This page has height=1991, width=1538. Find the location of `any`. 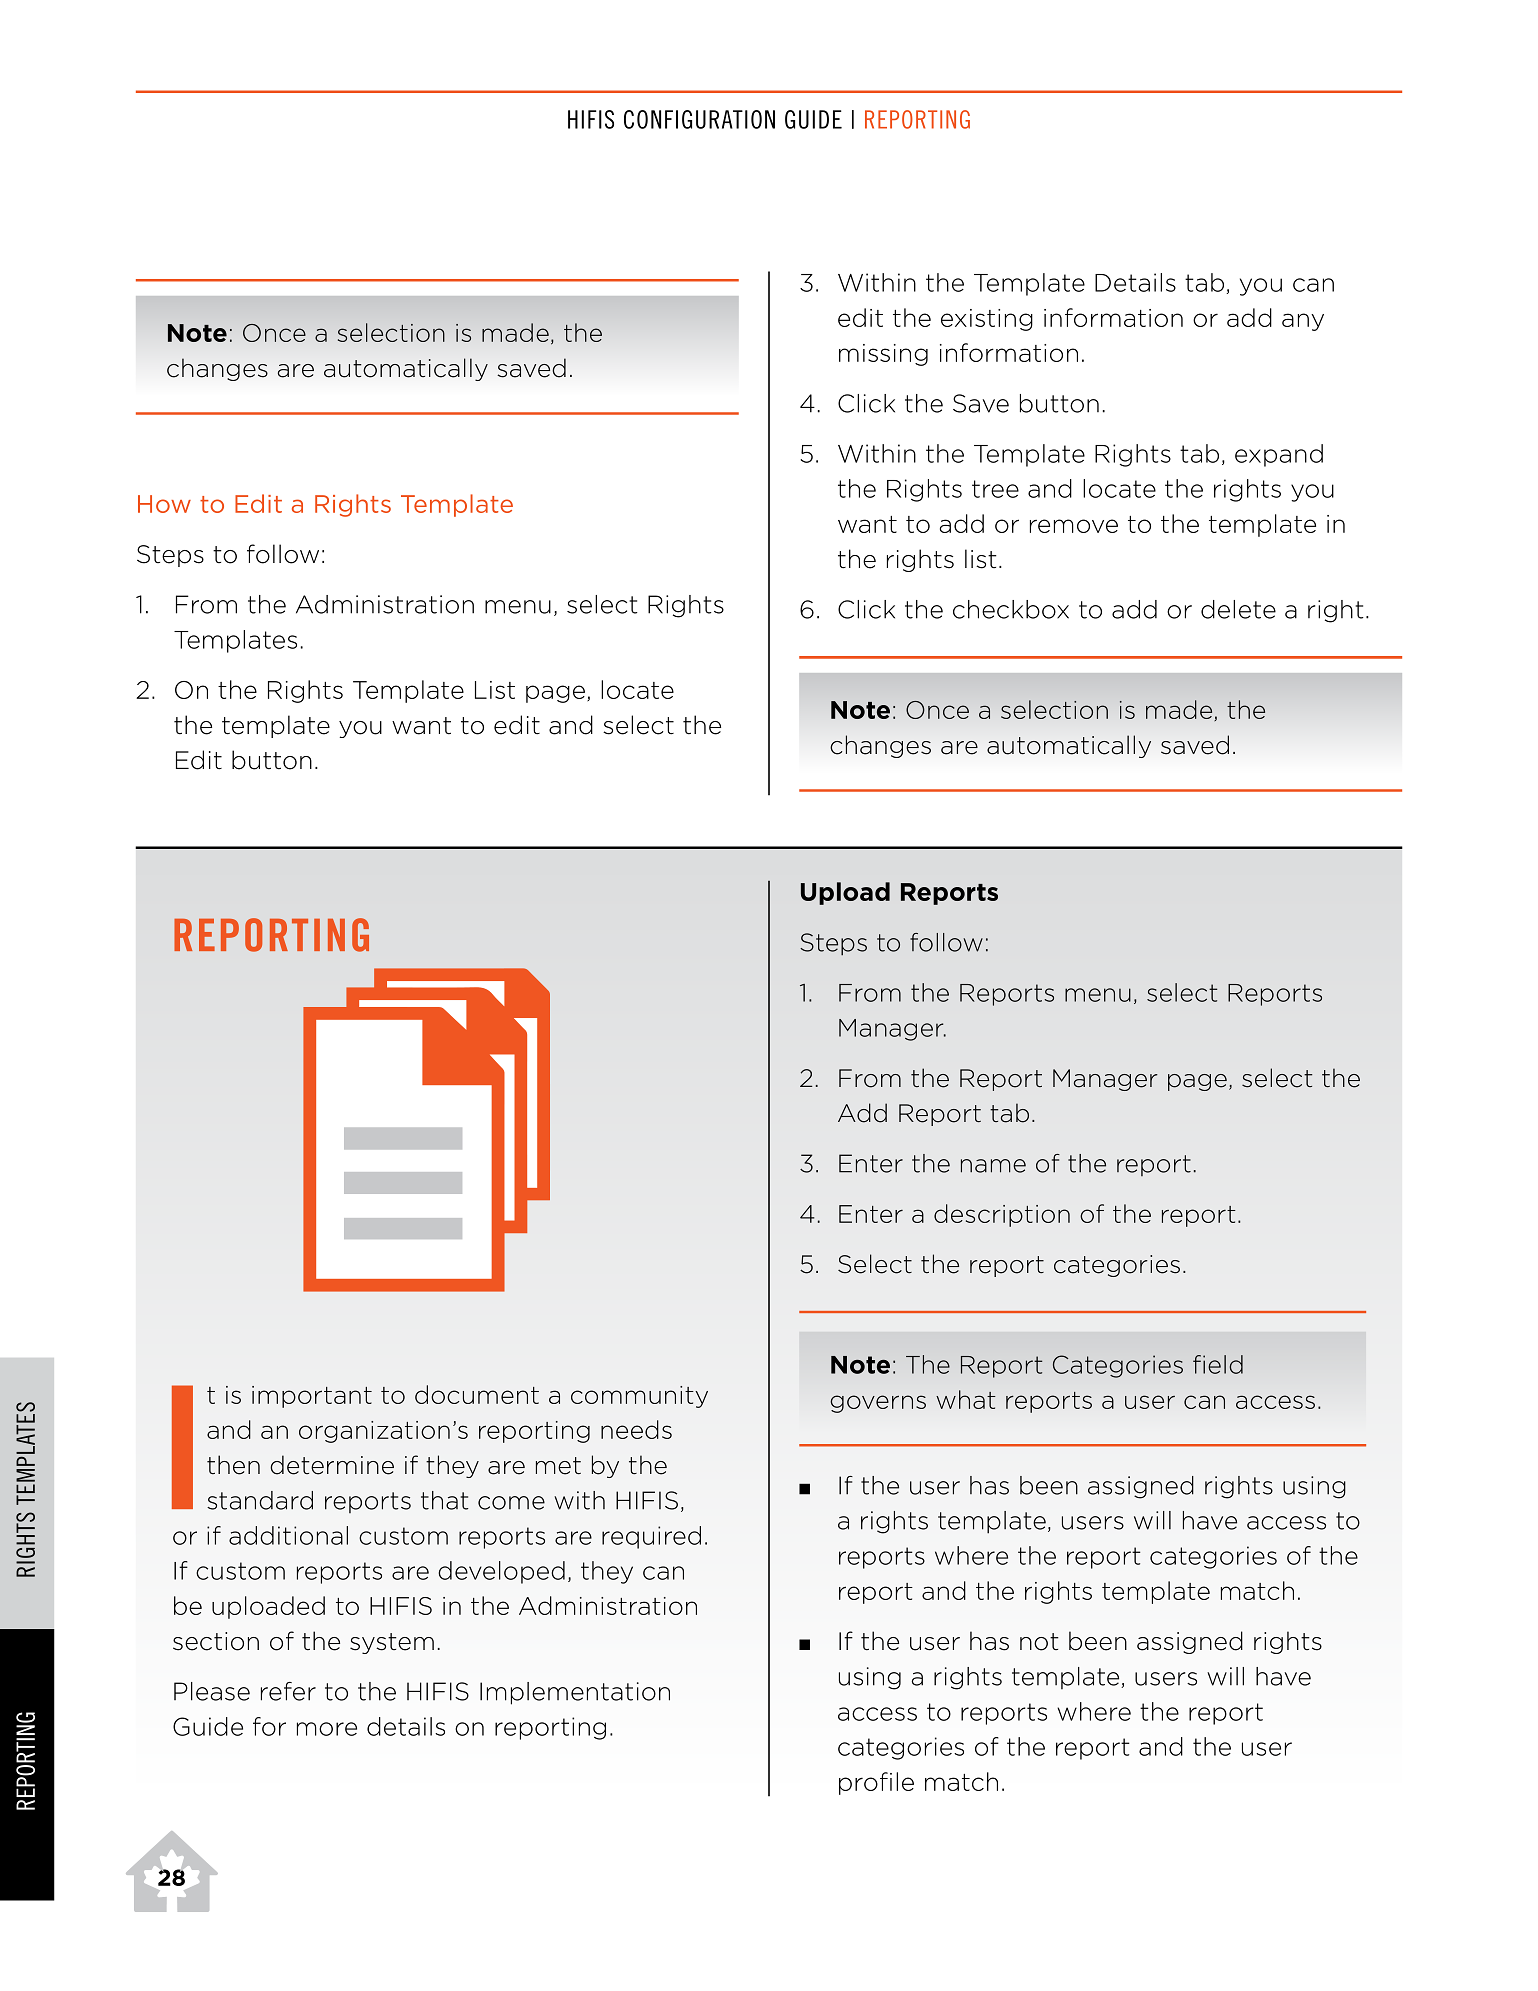

any is located at coordinates (1303, 322).
